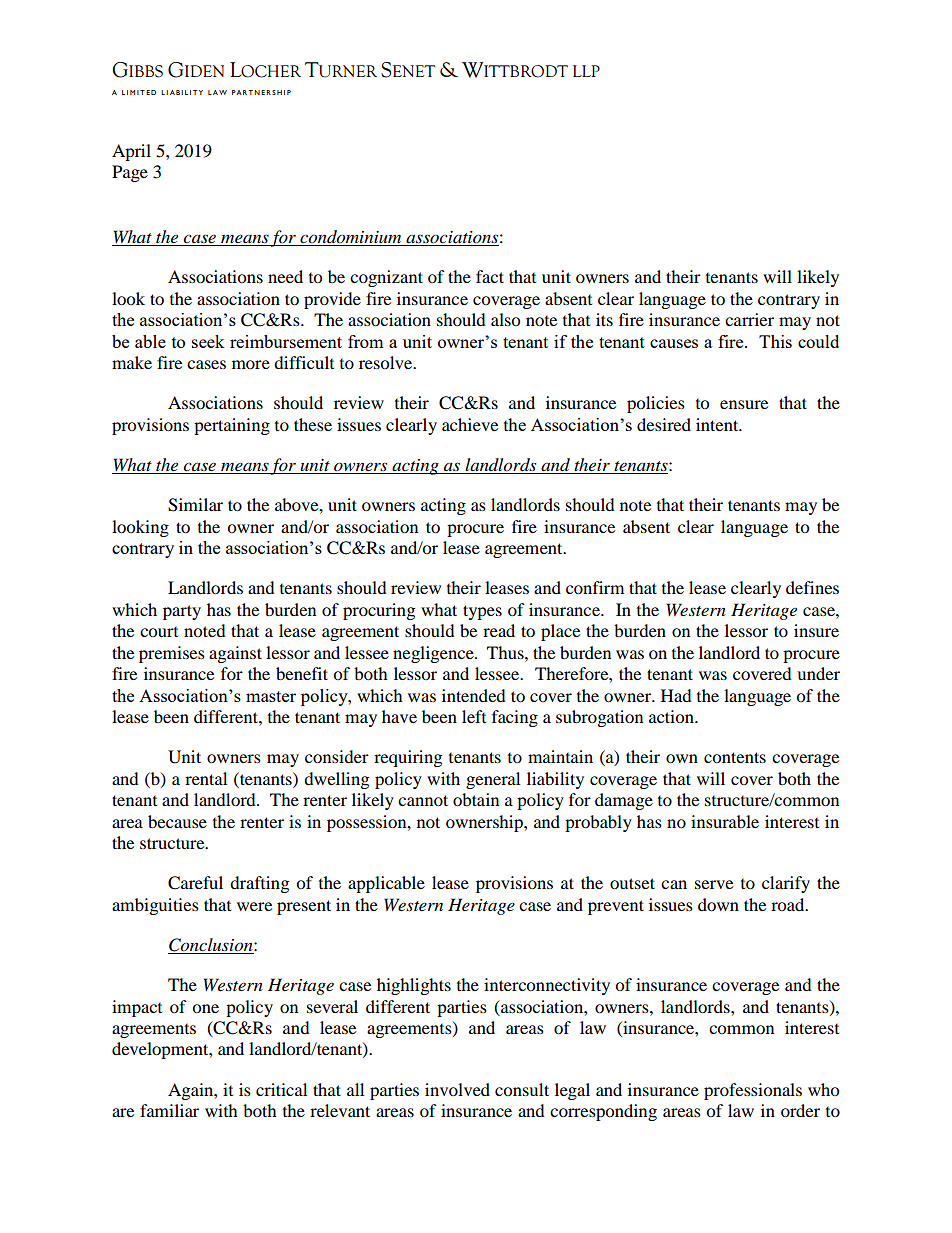 The image size is (952, 1233). Describe the element at coordinates (206, 778) in the image. I see `rental` at that location.
